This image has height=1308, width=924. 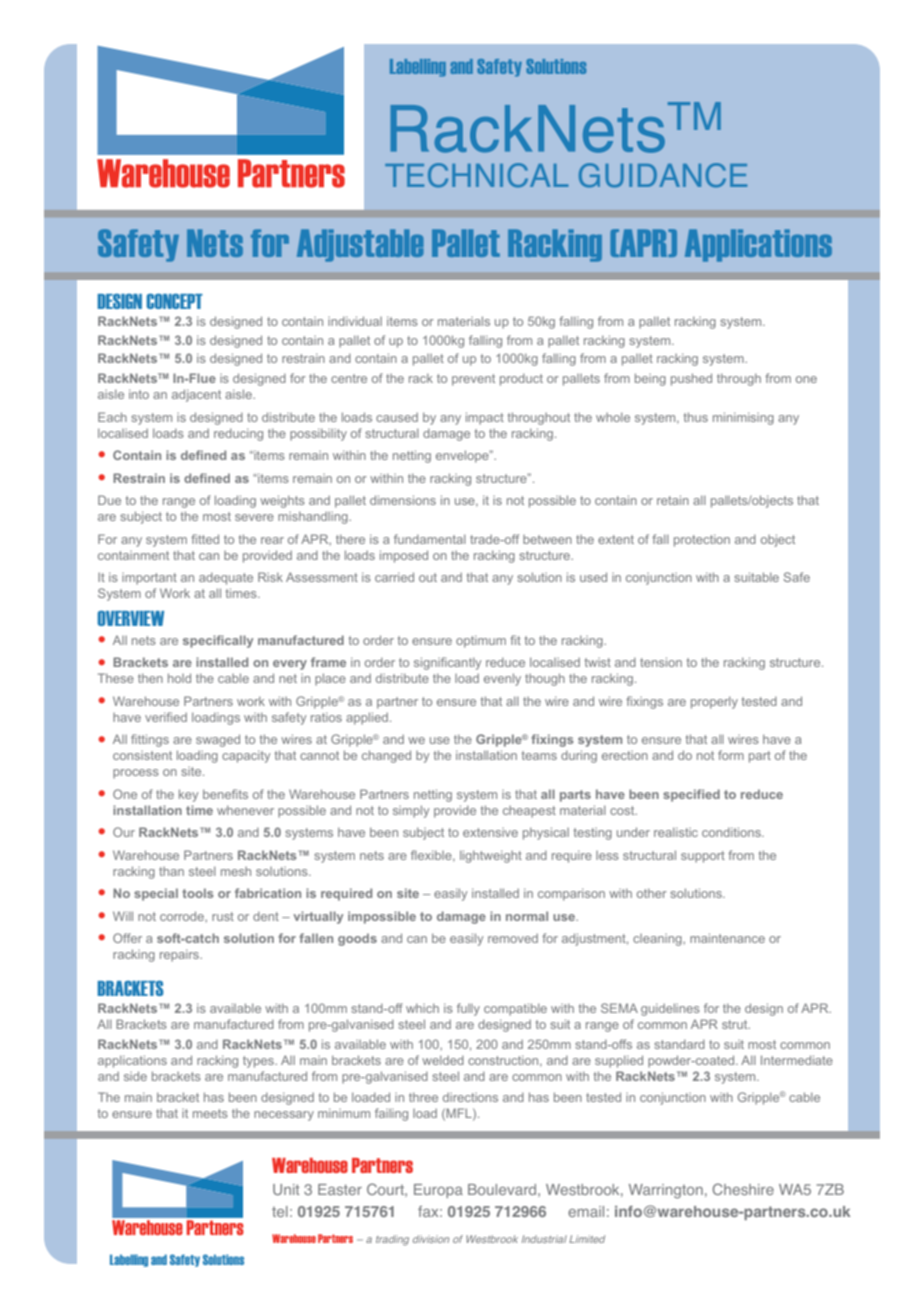 What do you see at coordinates (180, 955) in the image?
I see `repairs` at bounding box center [180, 955].
